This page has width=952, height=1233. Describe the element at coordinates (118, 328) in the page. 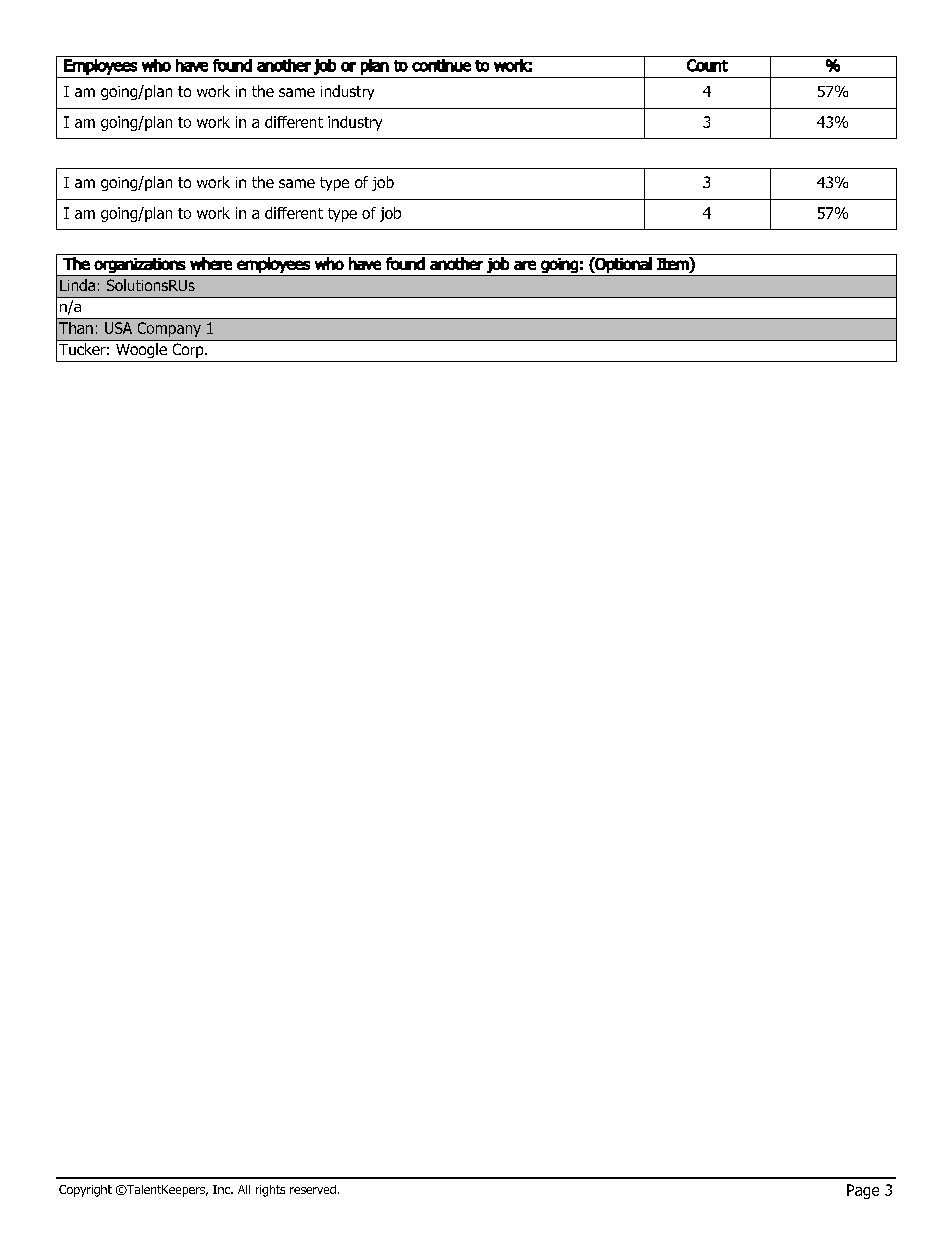

I see `USA` at that location.
